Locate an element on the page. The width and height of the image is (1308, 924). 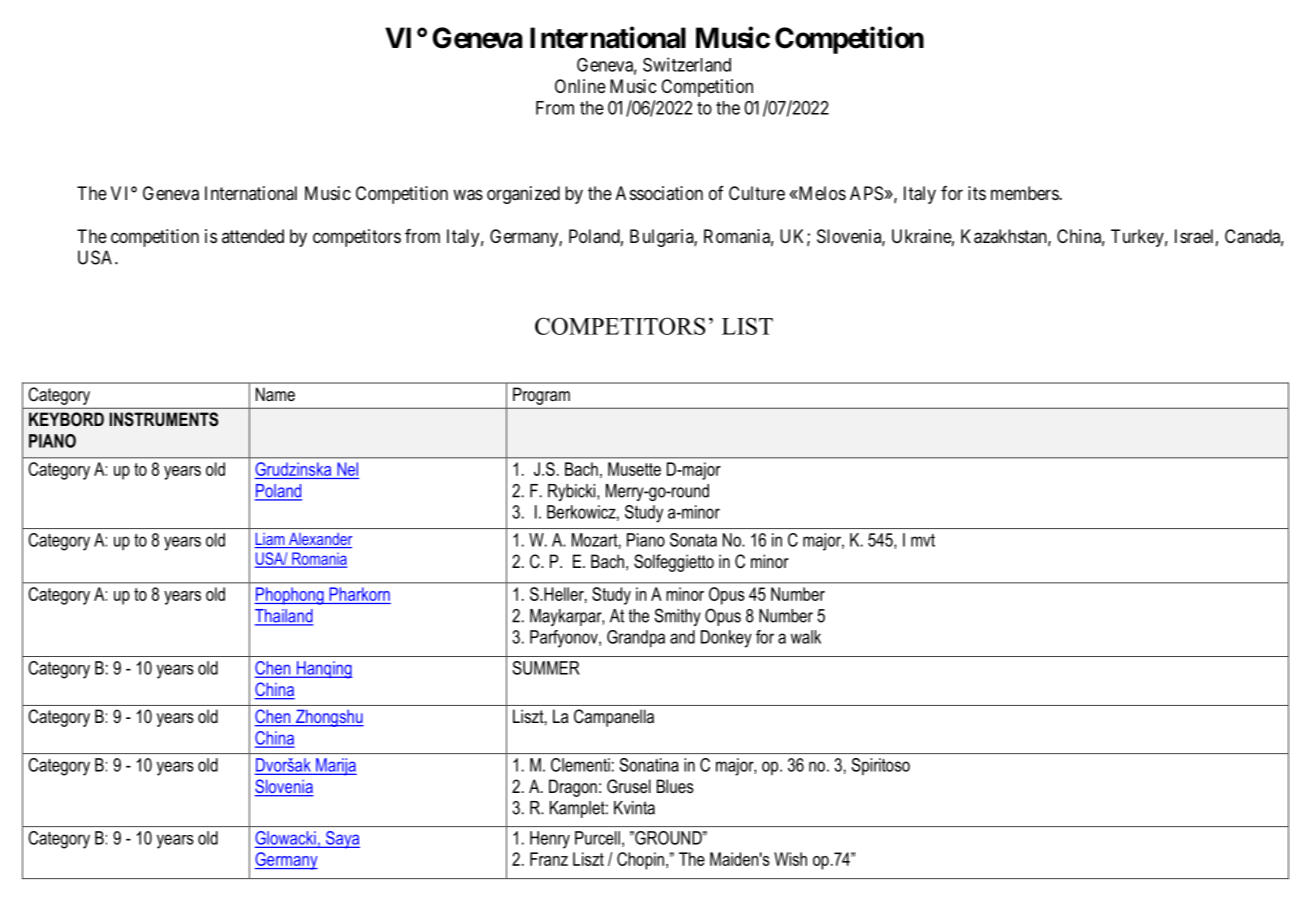
INSTRUMENTS is located at coordinates (163, 419).
